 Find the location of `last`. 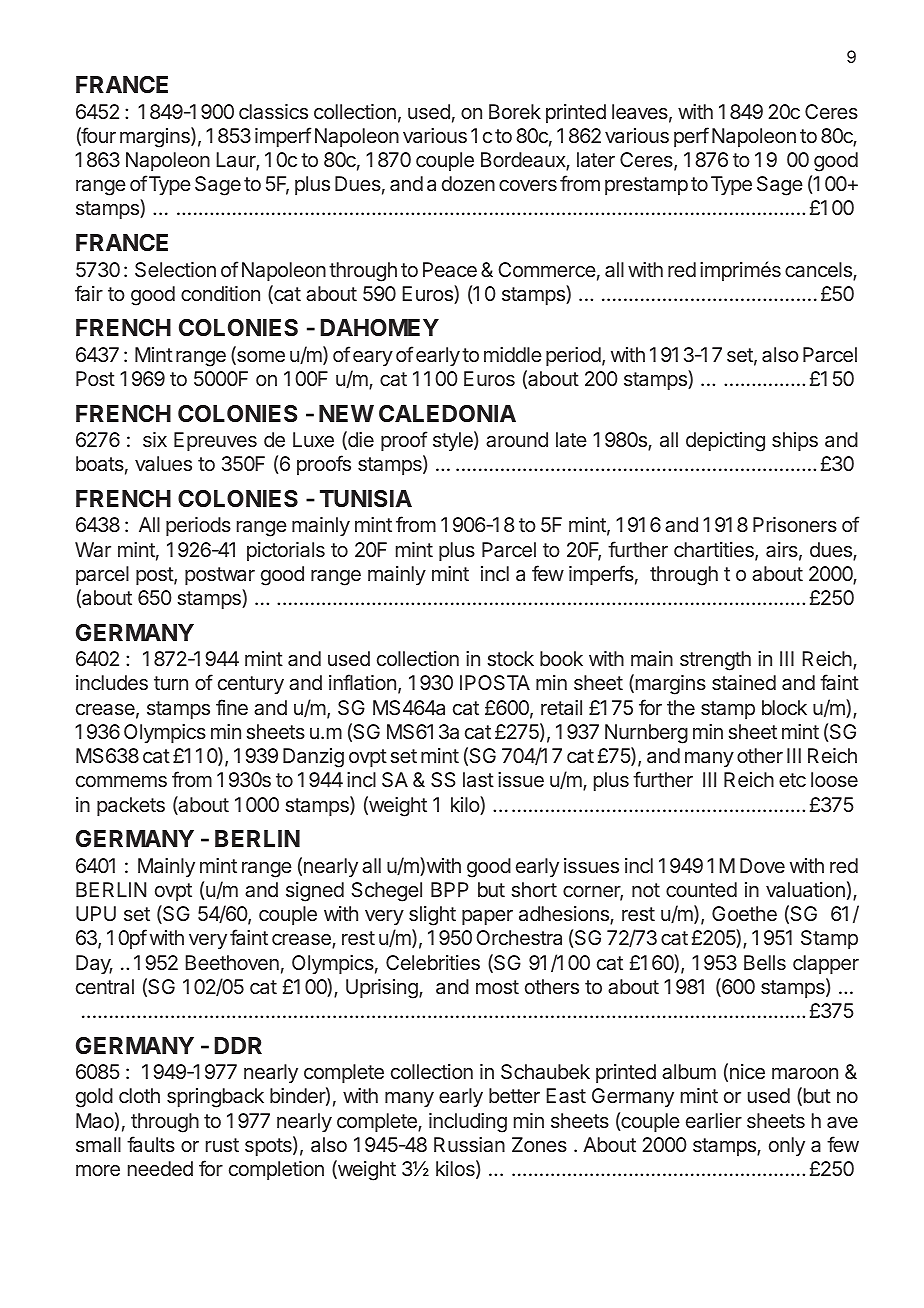

last is located at coordinates (478, 779).
